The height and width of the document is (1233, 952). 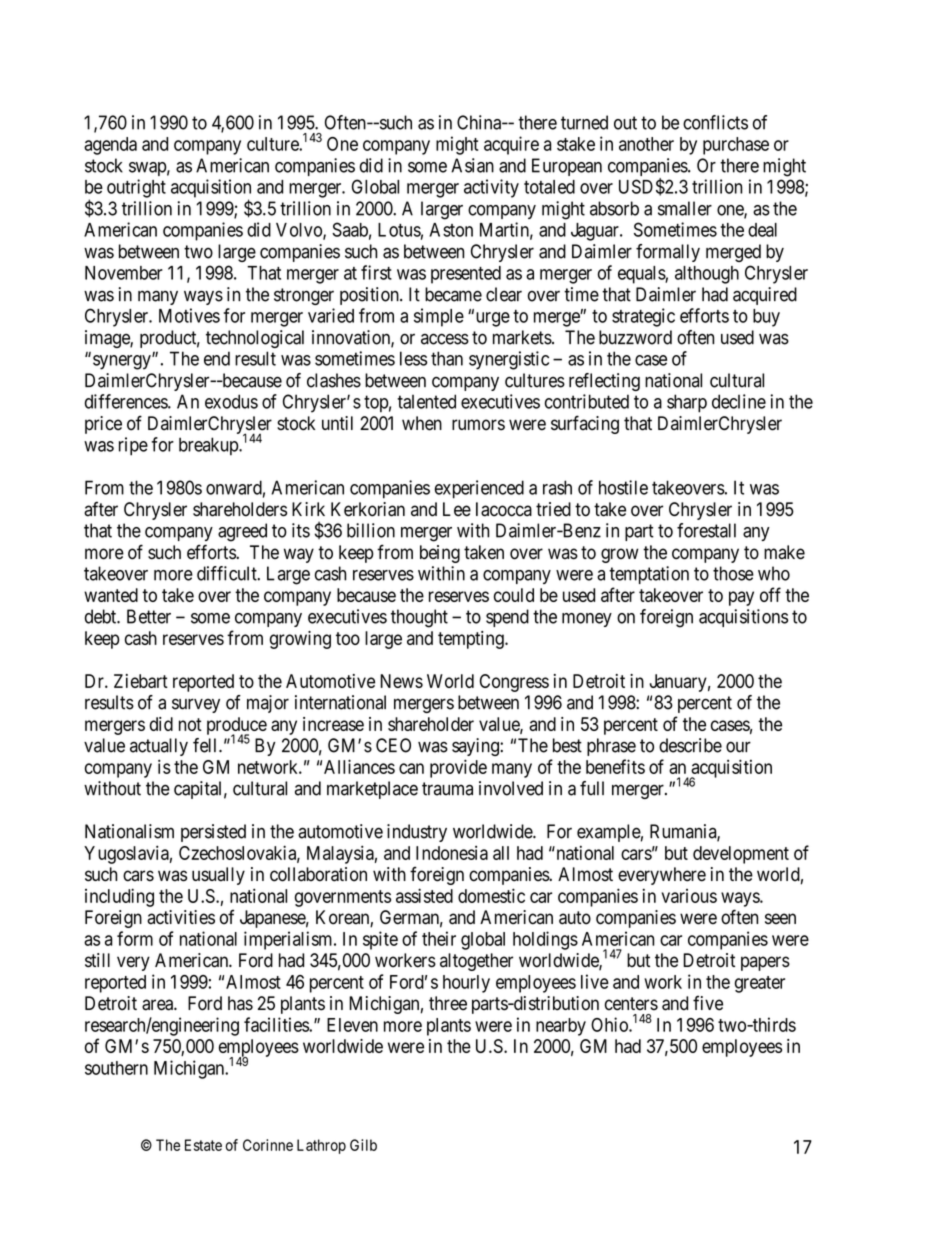 What do you see at coordinates (203, 1145) in the document?
I see `Estate` at bounding box center [203, 1145].
